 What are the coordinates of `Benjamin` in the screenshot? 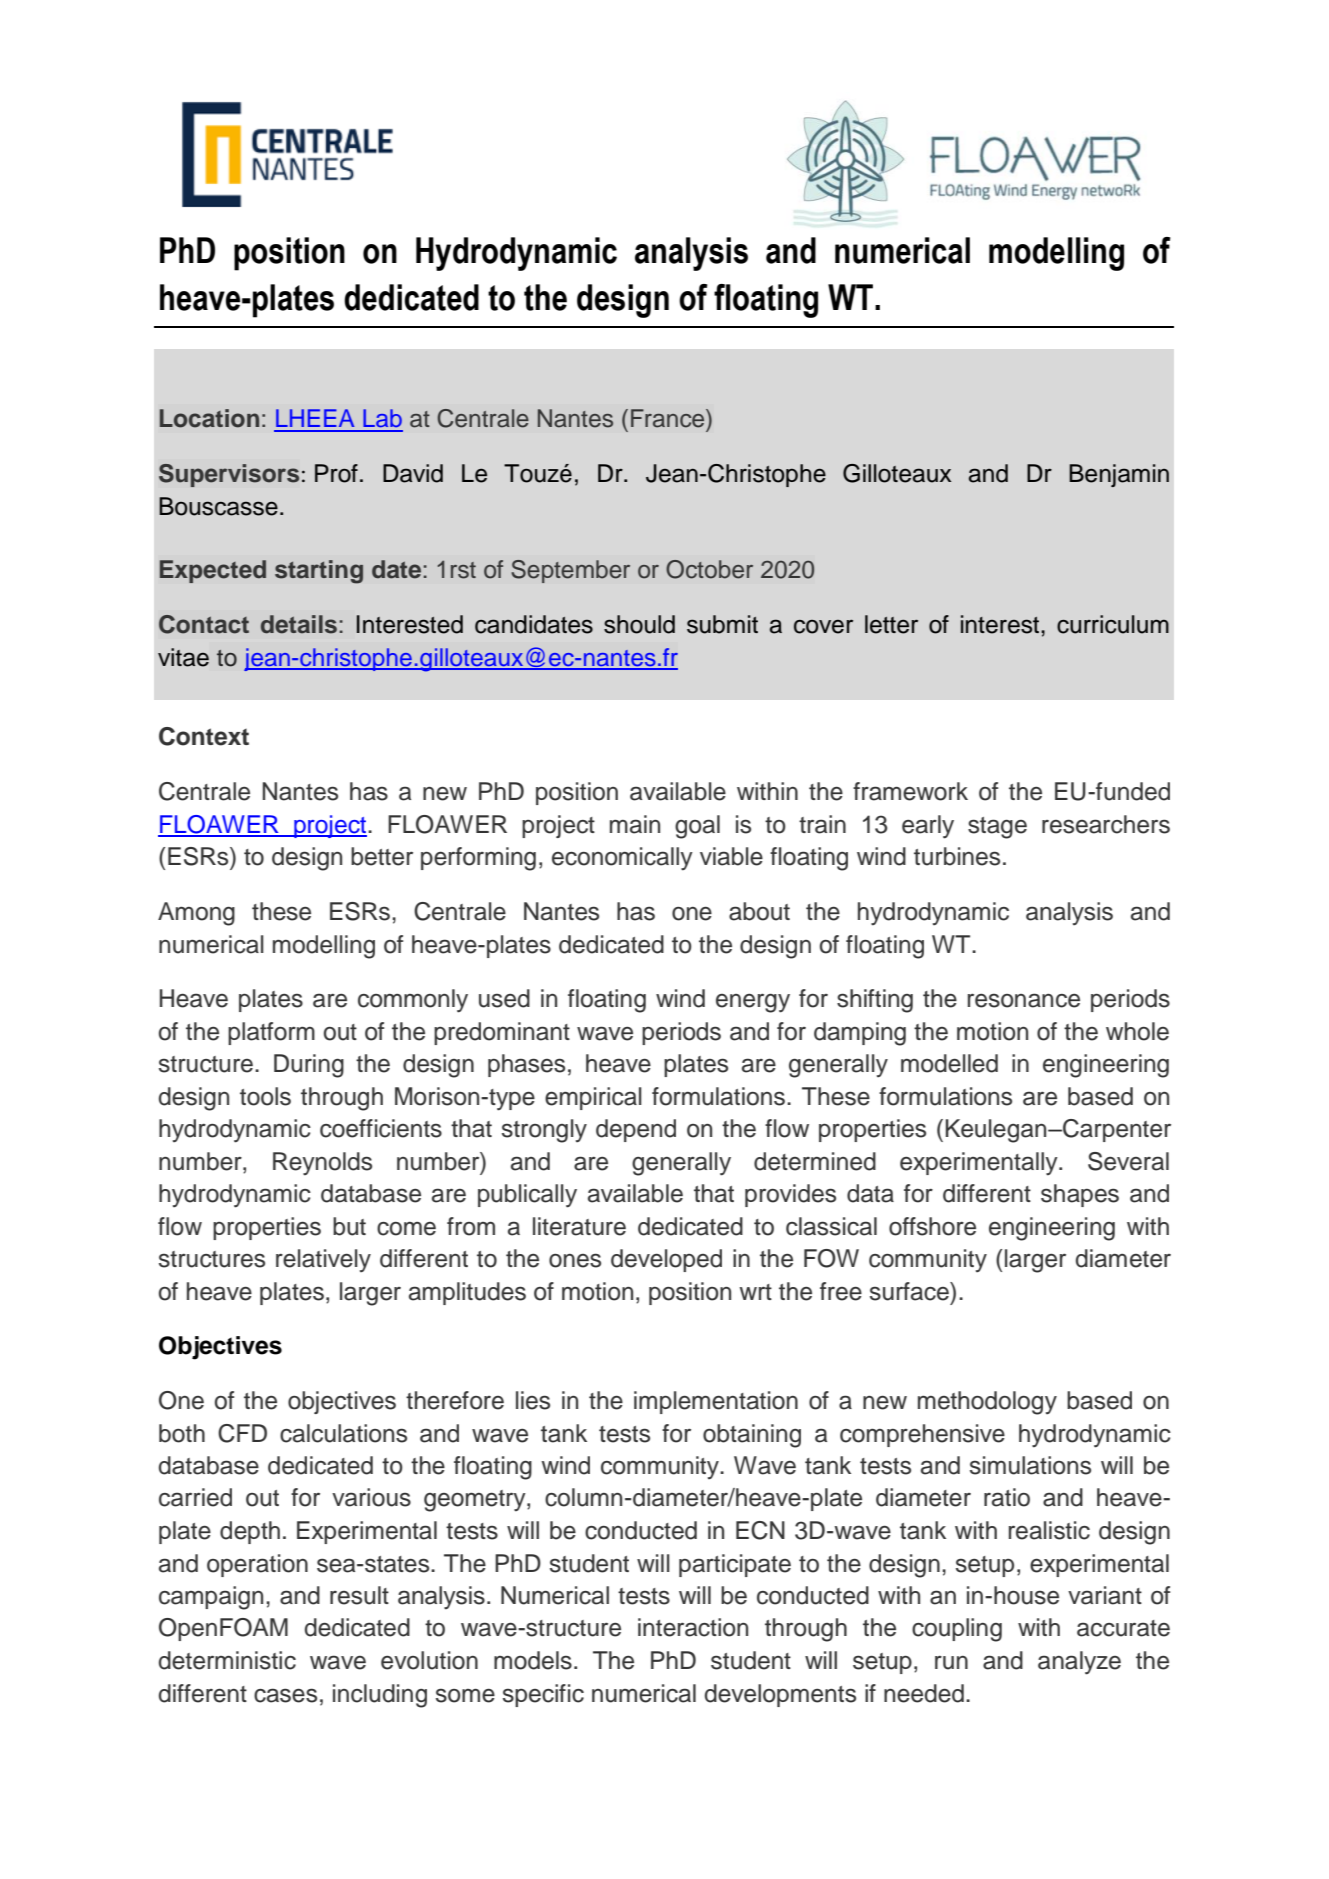 It's located at (1119, 475).
